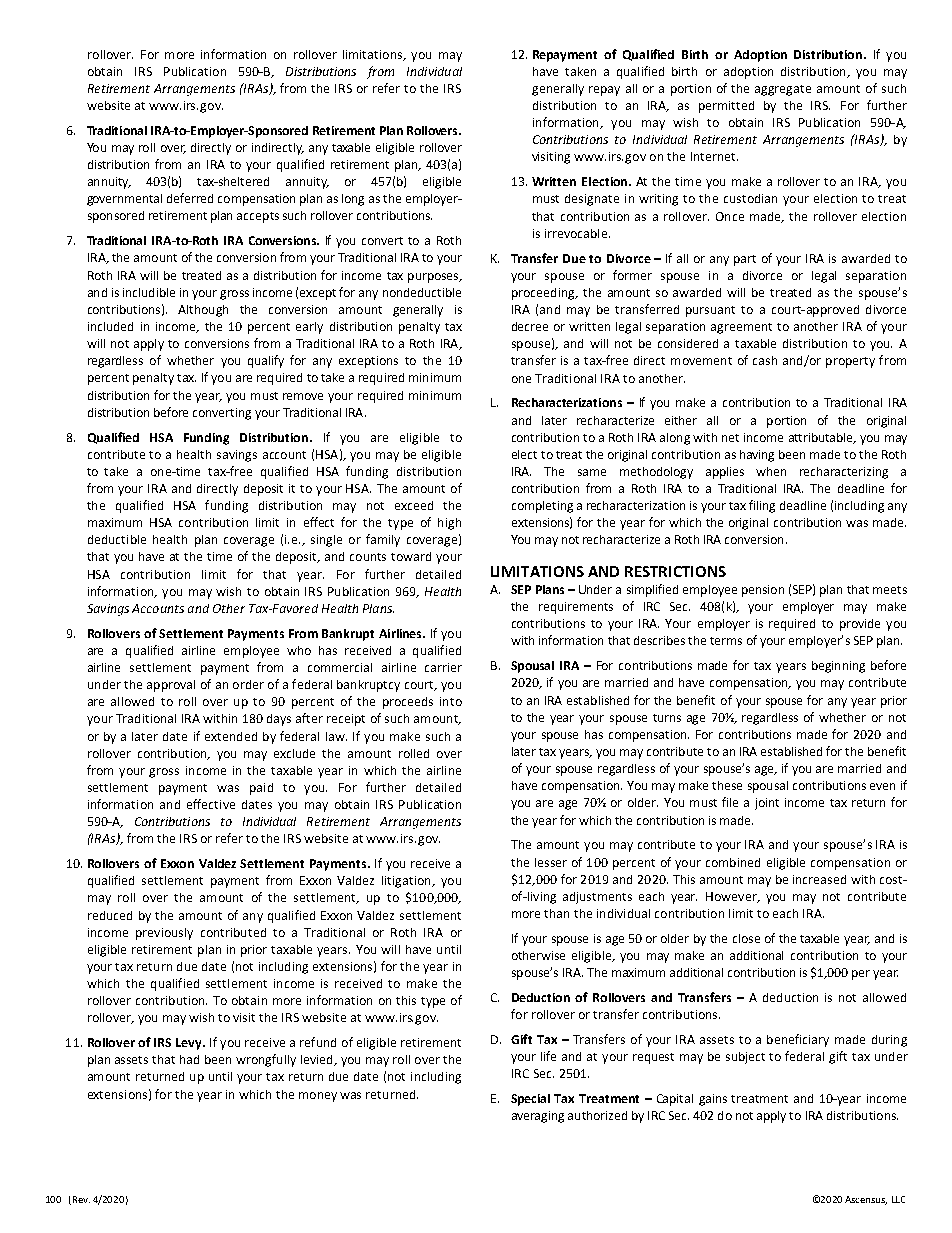  Describe the element at coordinates (783, 90) in the page. I see `aggregate` at that location.
